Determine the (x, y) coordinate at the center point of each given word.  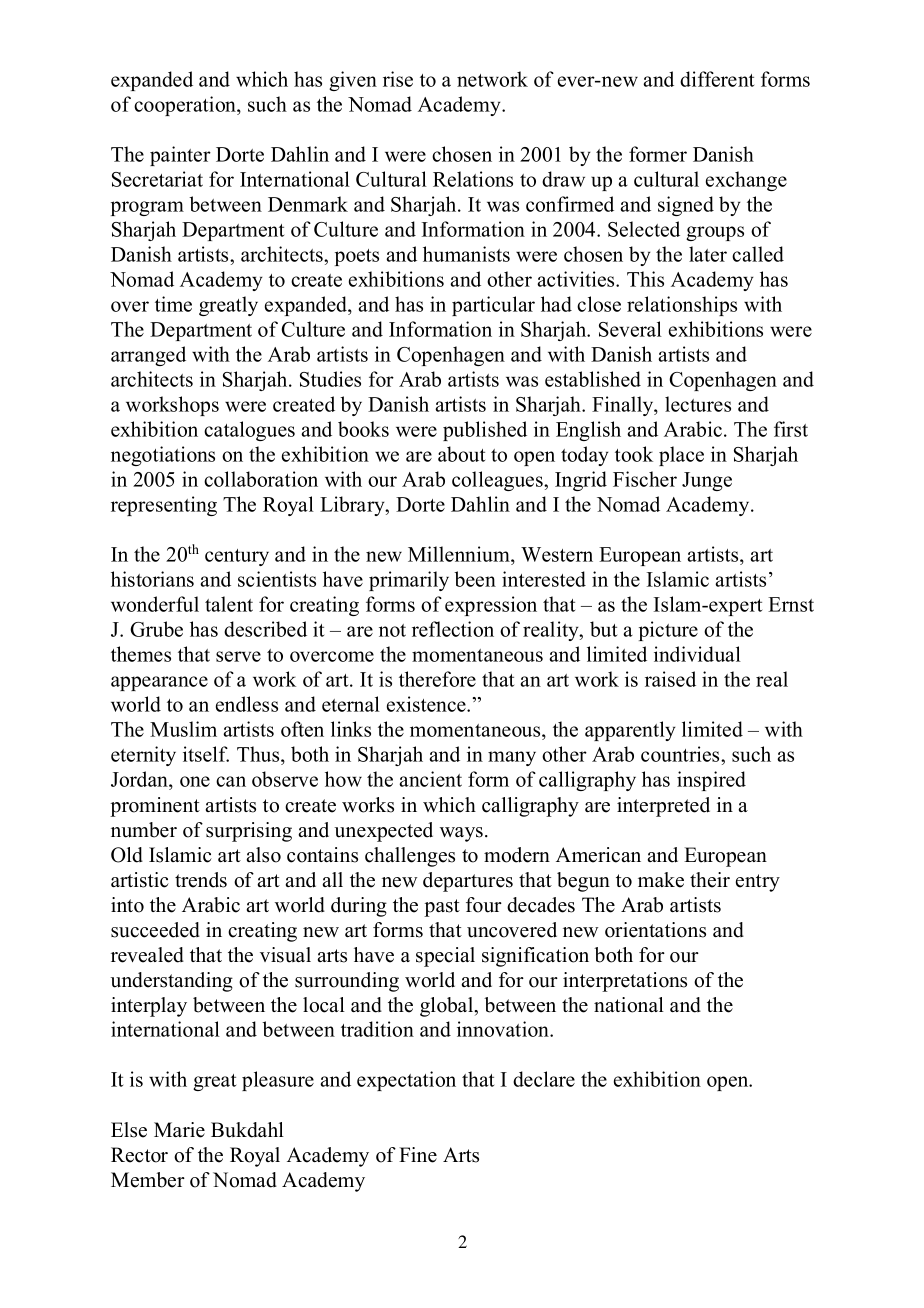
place (681, 456)
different (717, 79)
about (461, 454)
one (195, 781)
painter (180, 156)
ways (463, 834)
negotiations (163, 456)
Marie (179, 1130)
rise (398, 79)
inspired (711, 781)
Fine (418, 1155)
